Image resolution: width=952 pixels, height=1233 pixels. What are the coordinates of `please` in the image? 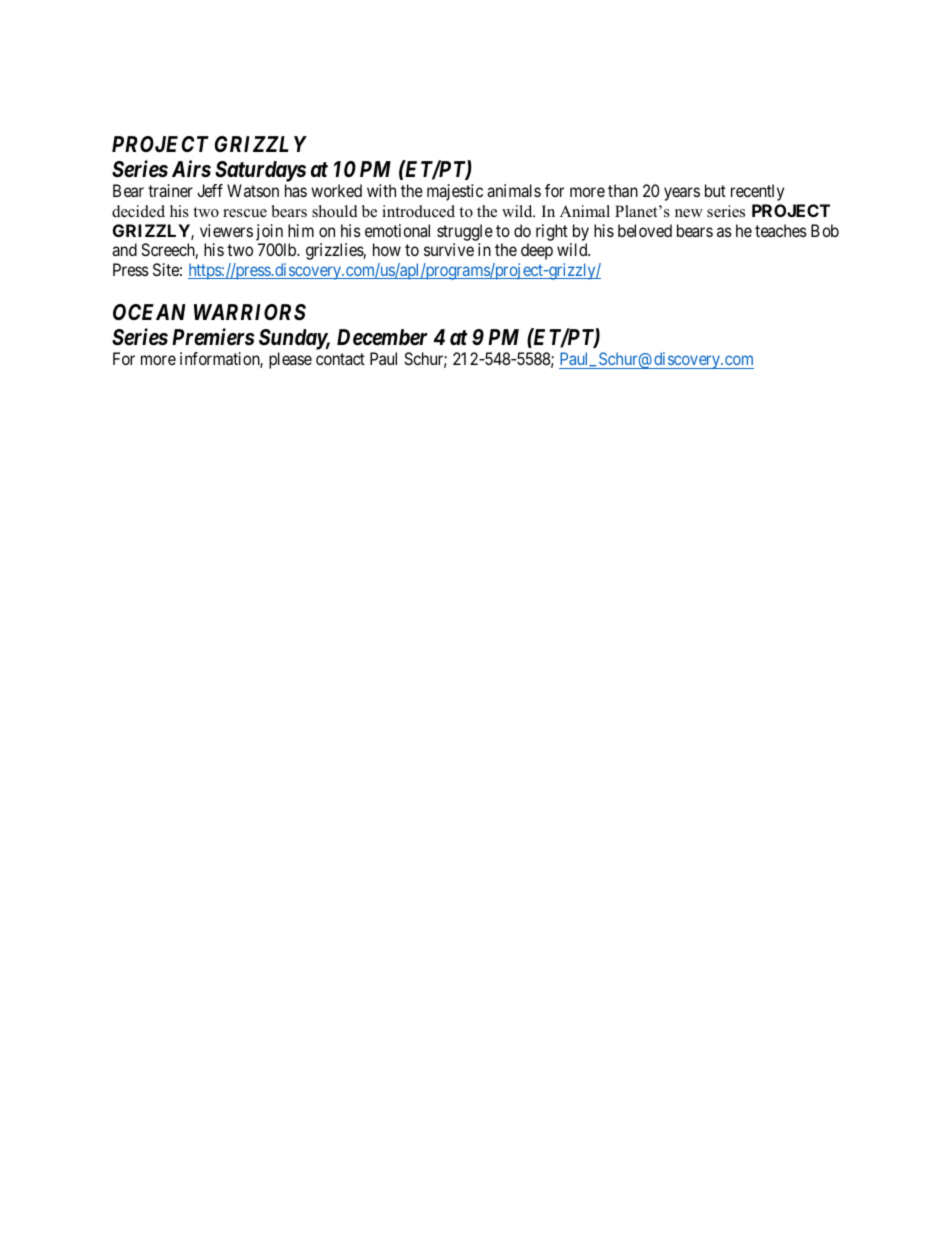 It's located at (290, 360).
